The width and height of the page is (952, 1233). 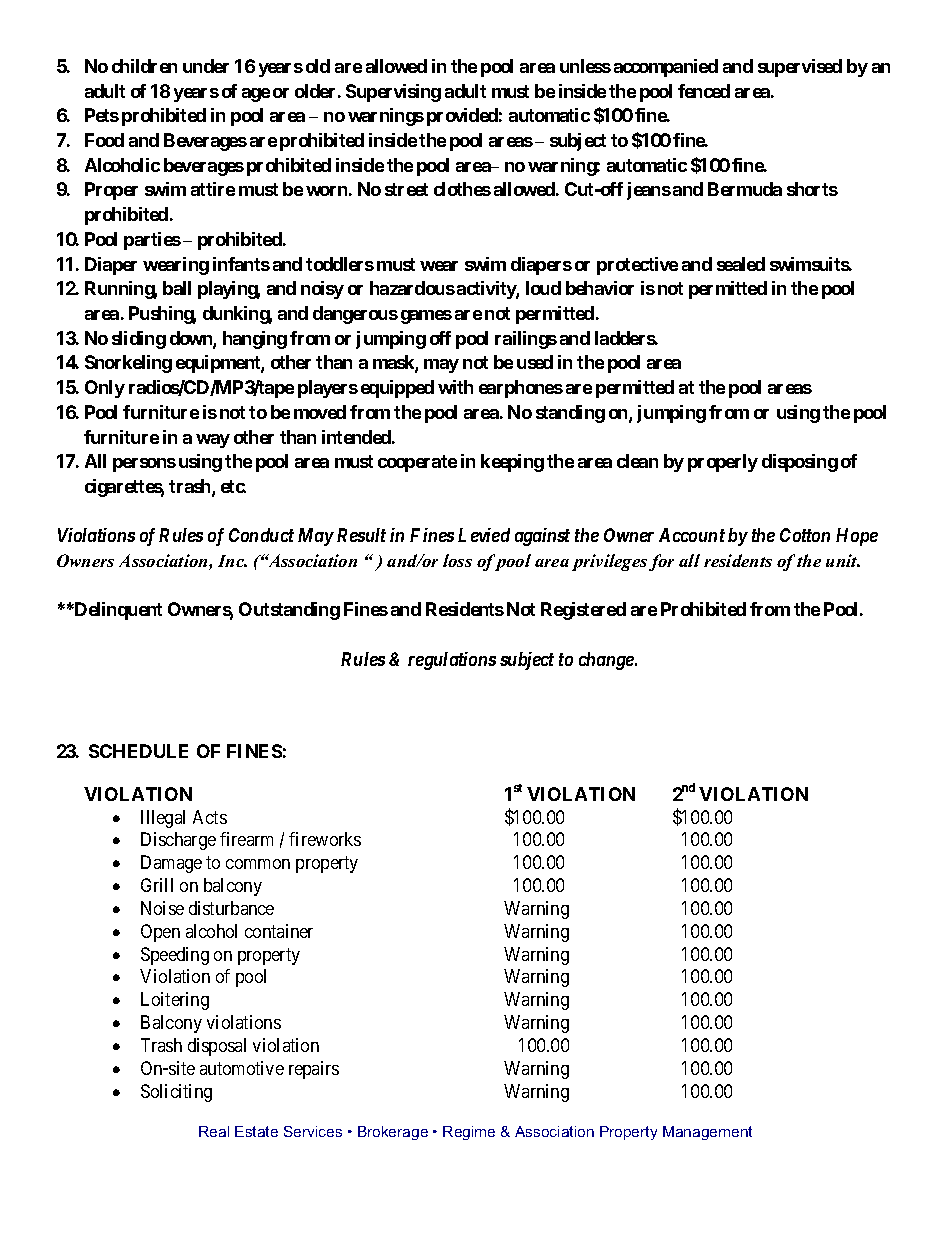 What do you see at coordinates (800, 68) in the page?
I see `supervised` at bounding box center [800, 68].
